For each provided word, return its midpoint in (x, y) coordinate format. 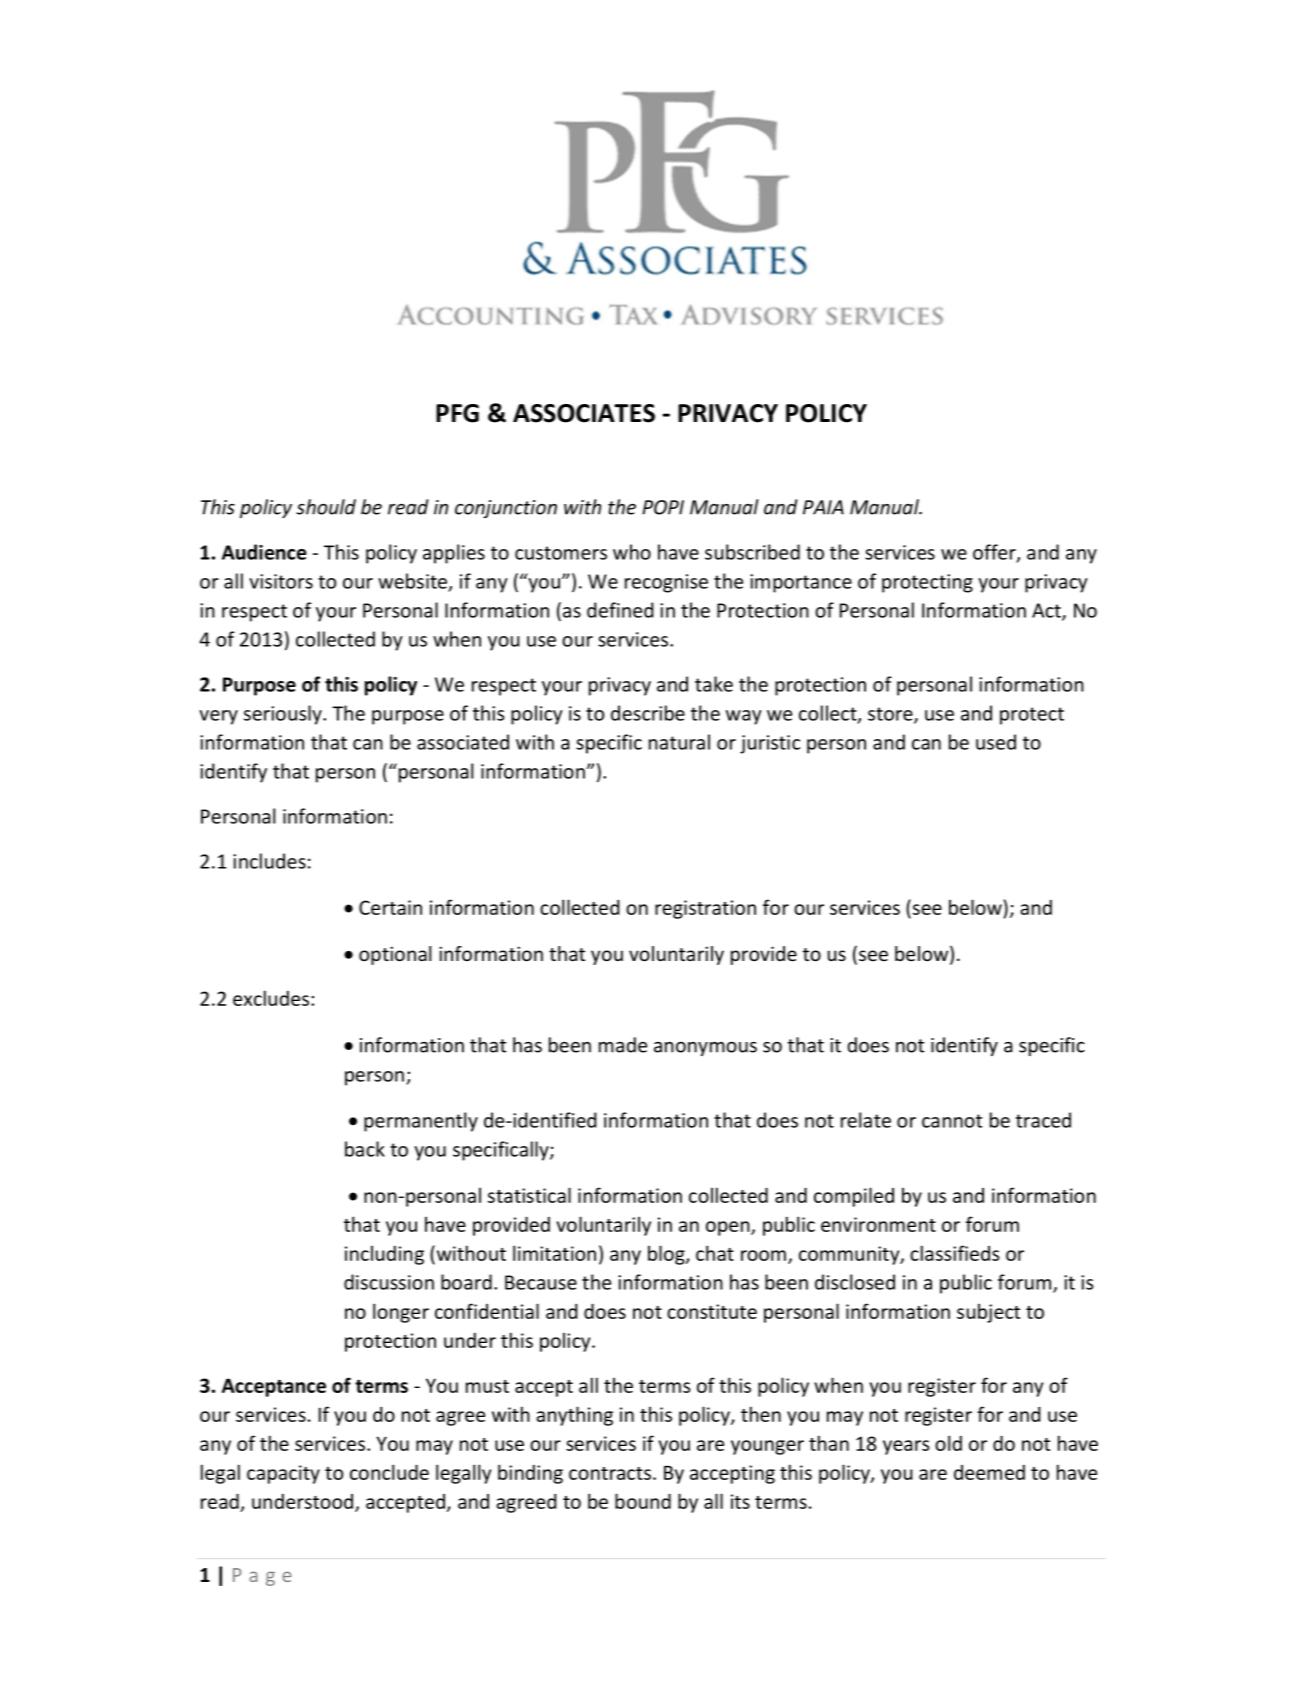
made (623, 1045)
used (996, 742)
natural (679, 742)
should (326, 507)
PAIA (823, 507)
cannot (952, 1121)
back (365, 1149)
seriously (284, 715)
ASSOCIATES (584, 413)
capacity (283, 1474)
